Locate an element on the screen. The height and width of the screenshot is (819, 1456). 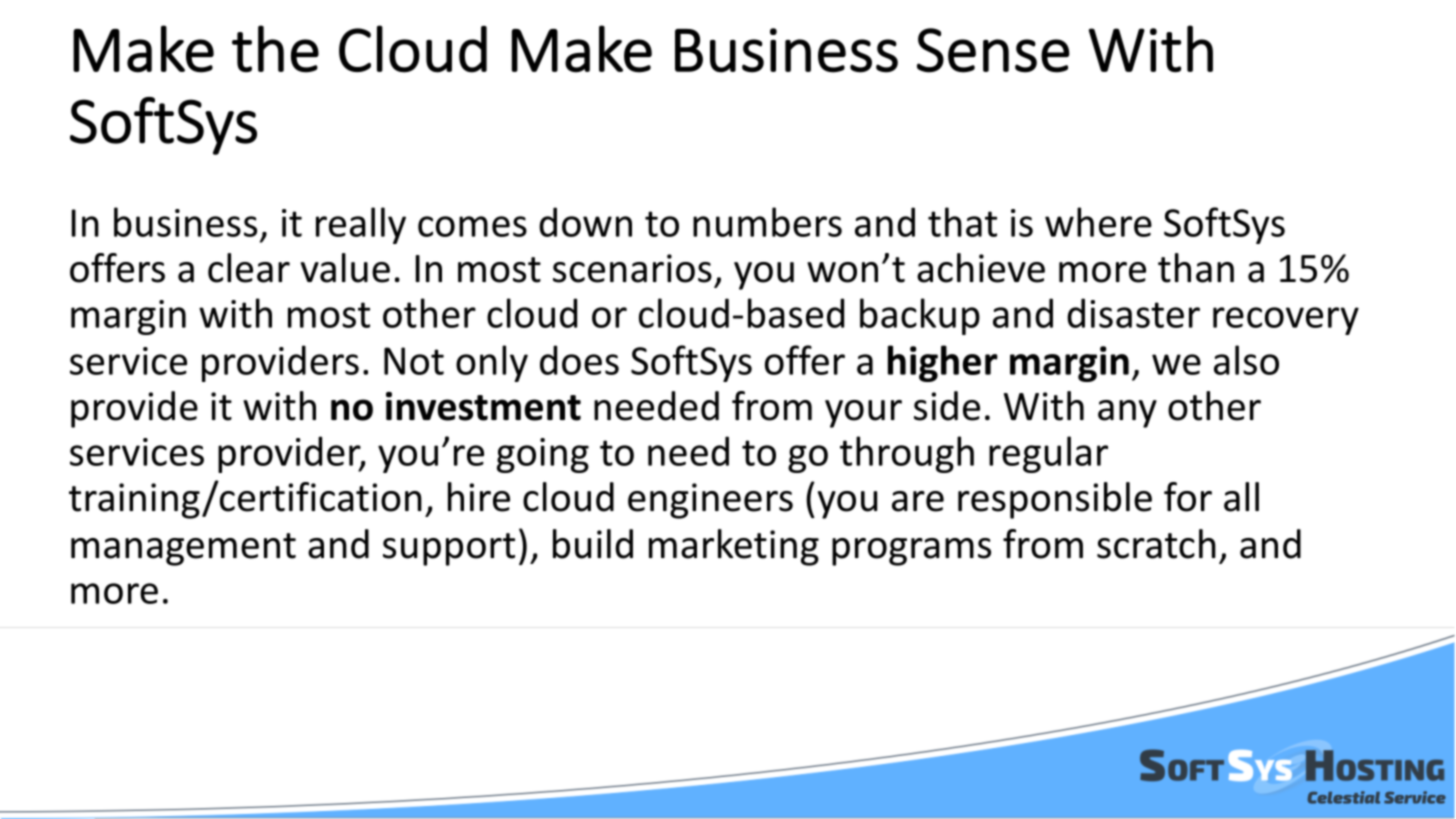
that is located at coordinates (962, 222).
